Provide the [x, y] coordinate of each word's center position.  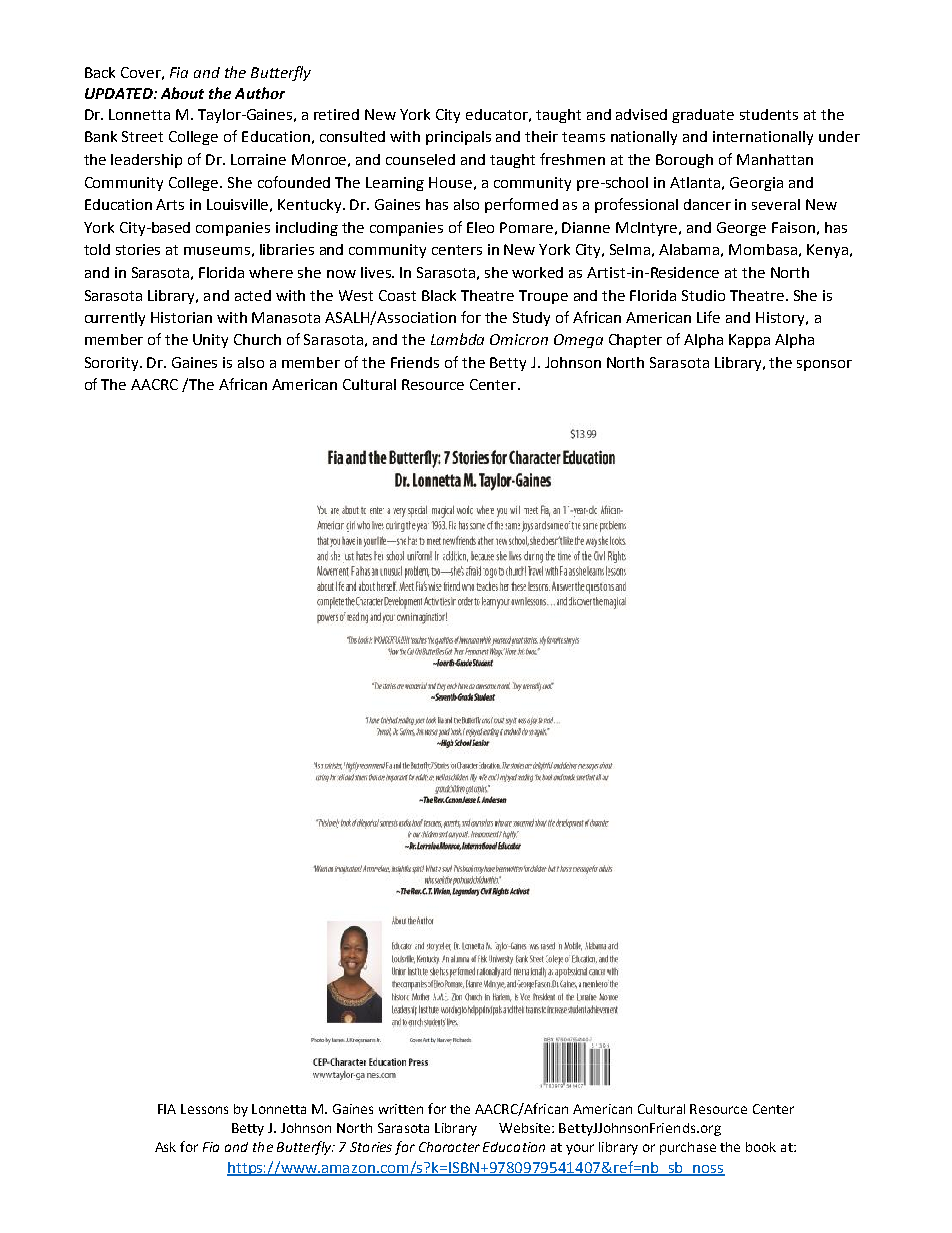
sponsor [824, 365]
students [769, 114]
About [182, 93]
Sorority [113, 364]
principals [458, 138]
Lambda [457, 339]
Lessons [204, 1109]
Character [449, 1147]
